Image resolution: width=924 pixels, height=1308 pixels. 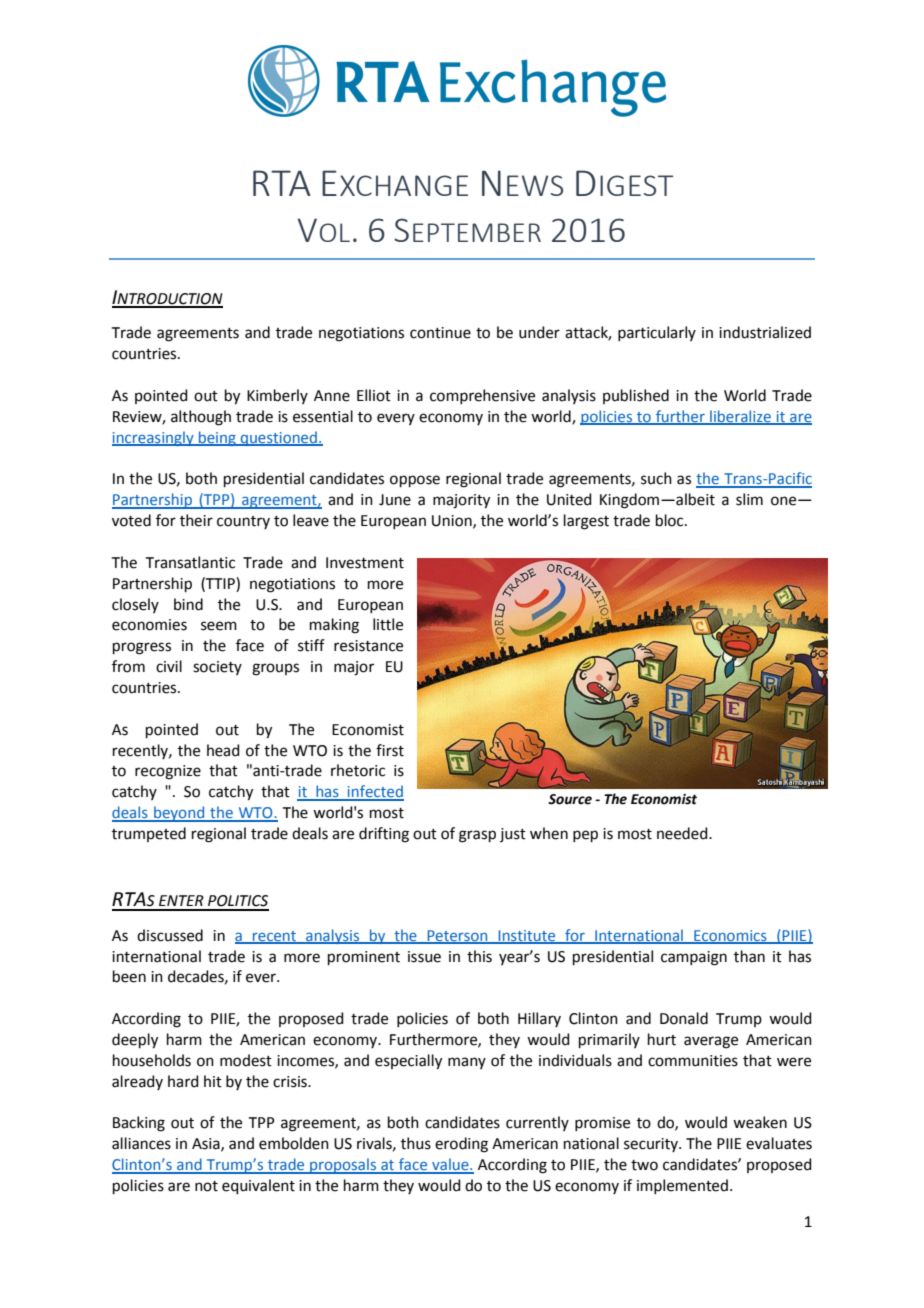 I want to click on first, so click(x=390, y=750).
